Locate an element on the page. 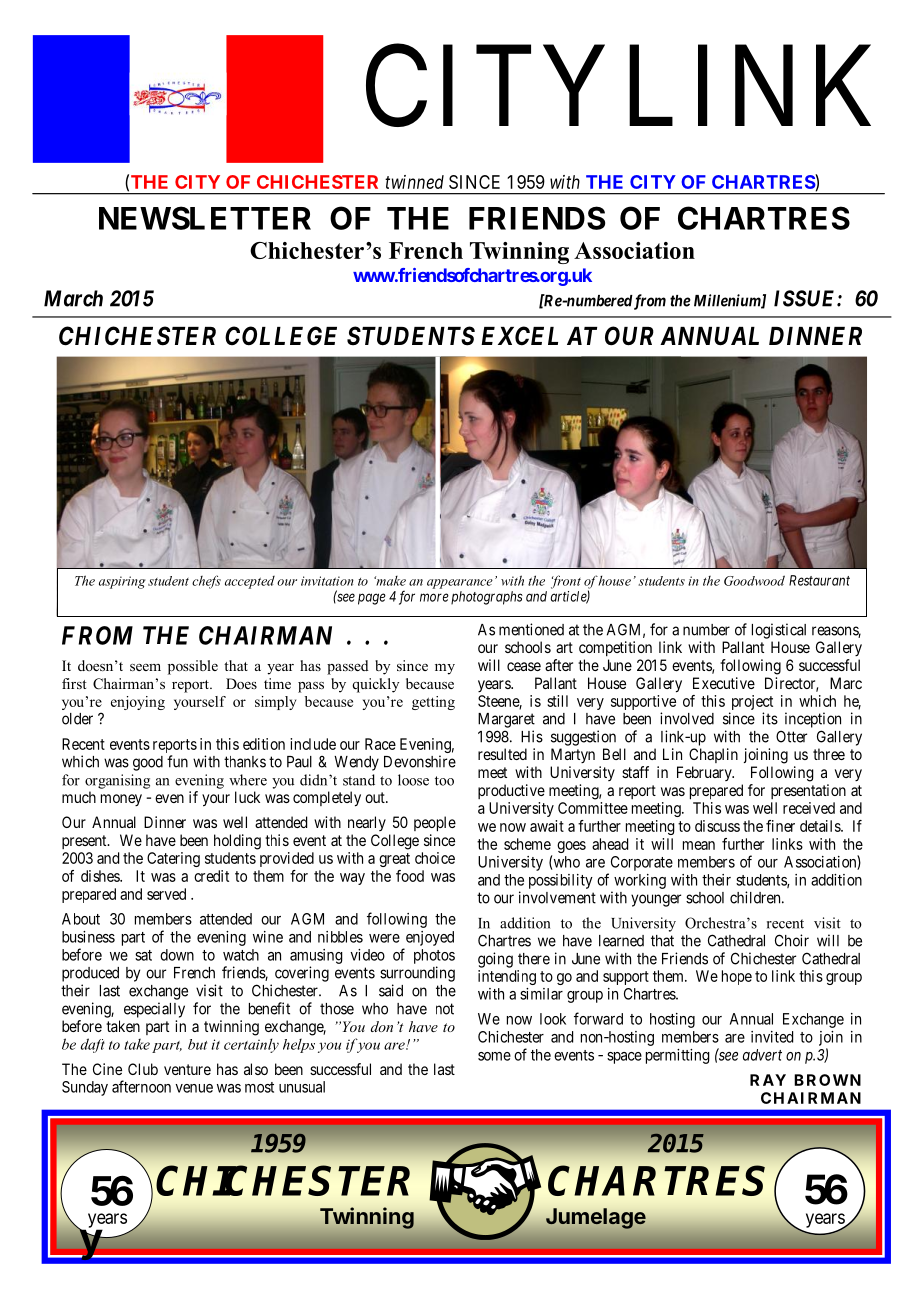  NEWSLETTER is located at coordinates (205, 218).
